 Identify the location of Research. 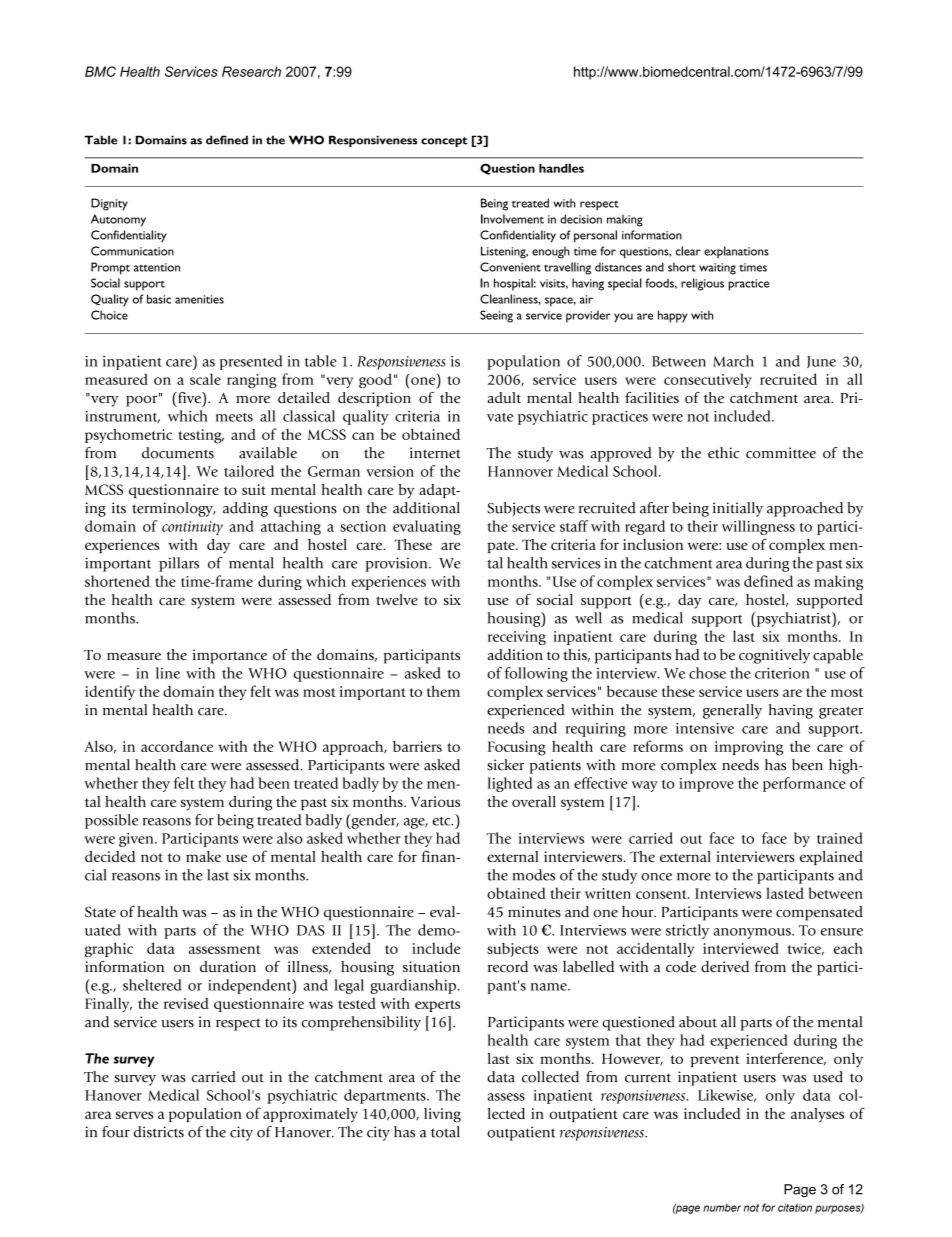
(251, 71).
